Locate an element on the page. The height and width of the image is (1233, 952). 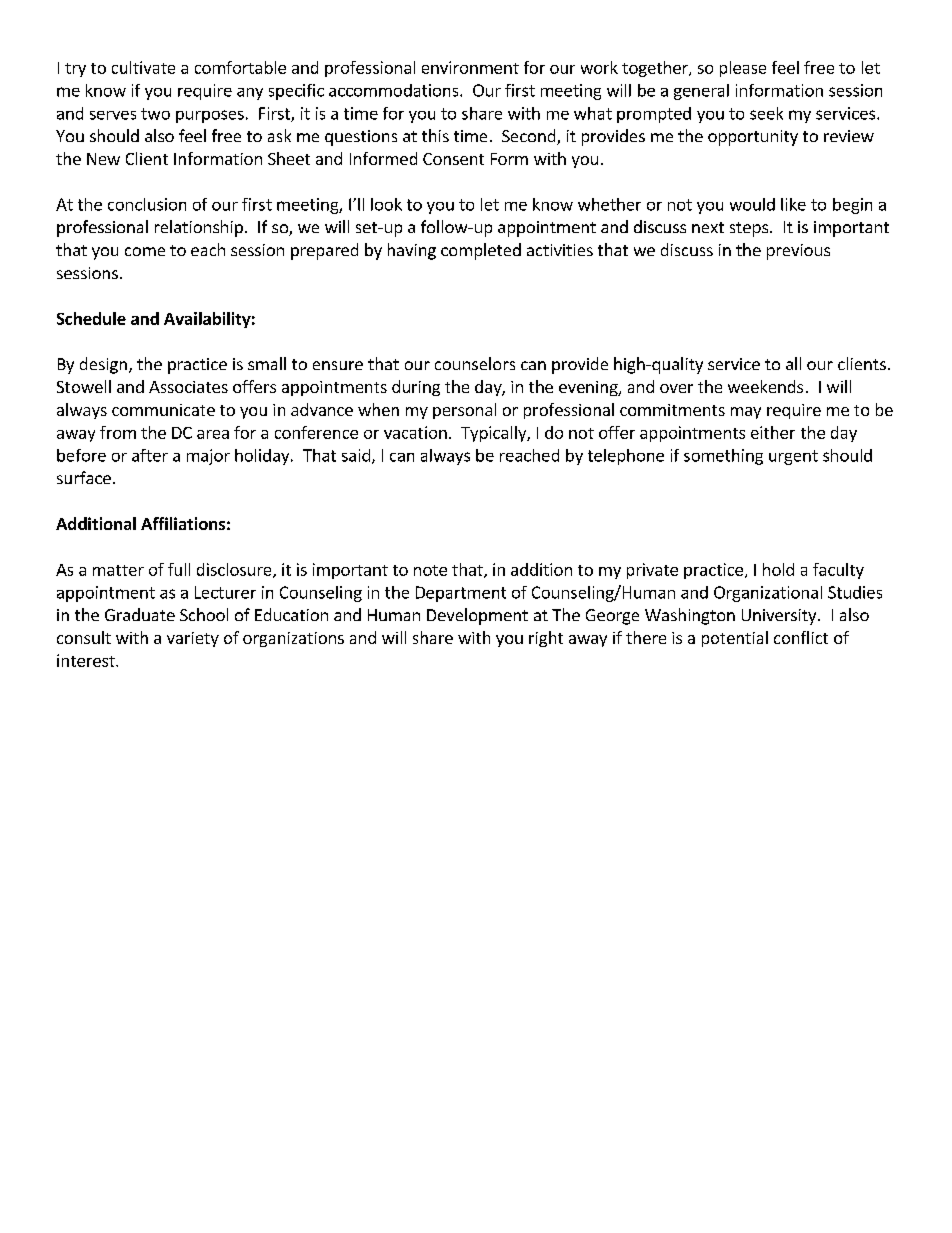
previous is located at coordinates (798, 252).
